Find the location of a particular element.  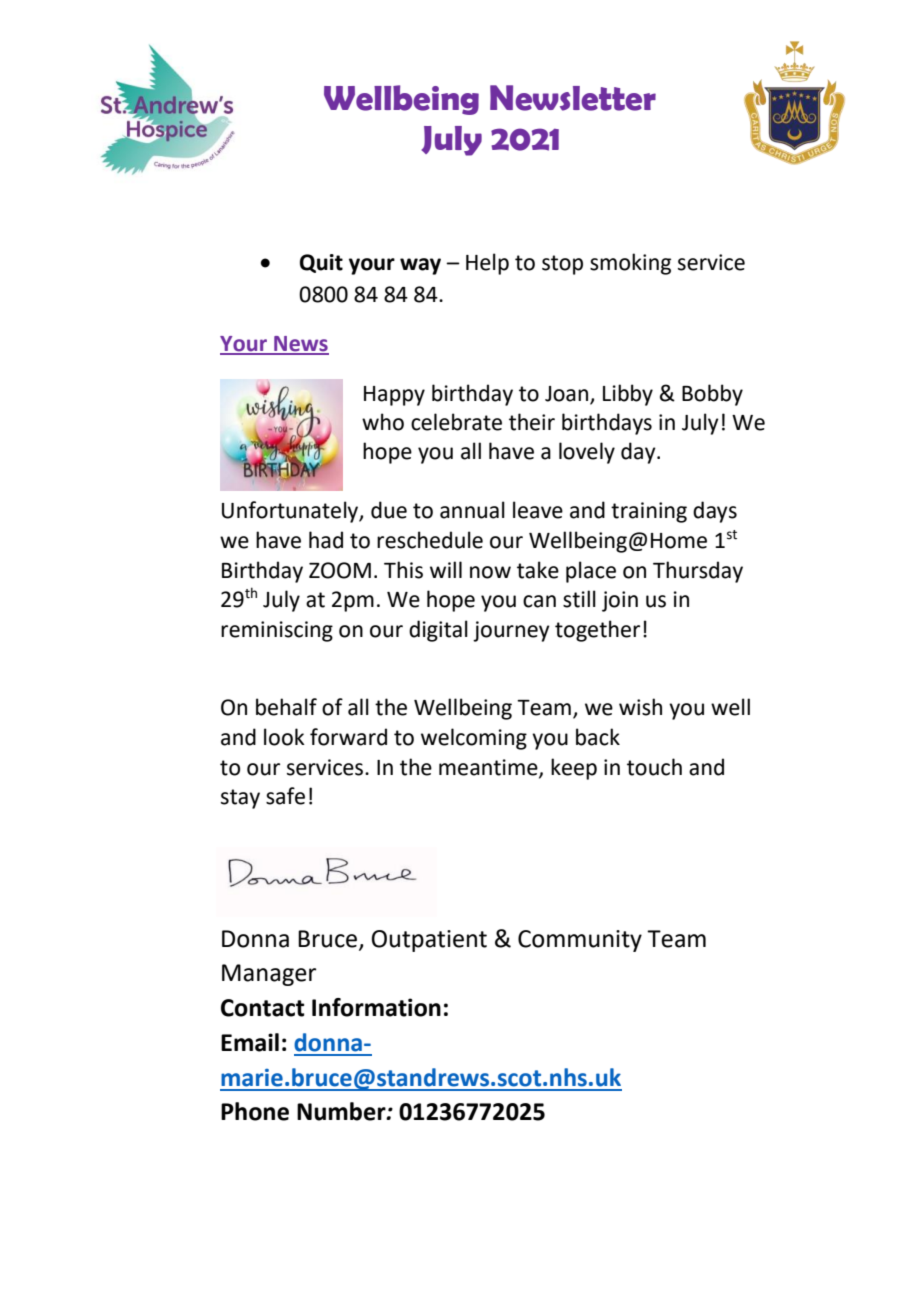

safe is located at coordinates (285, 796).
